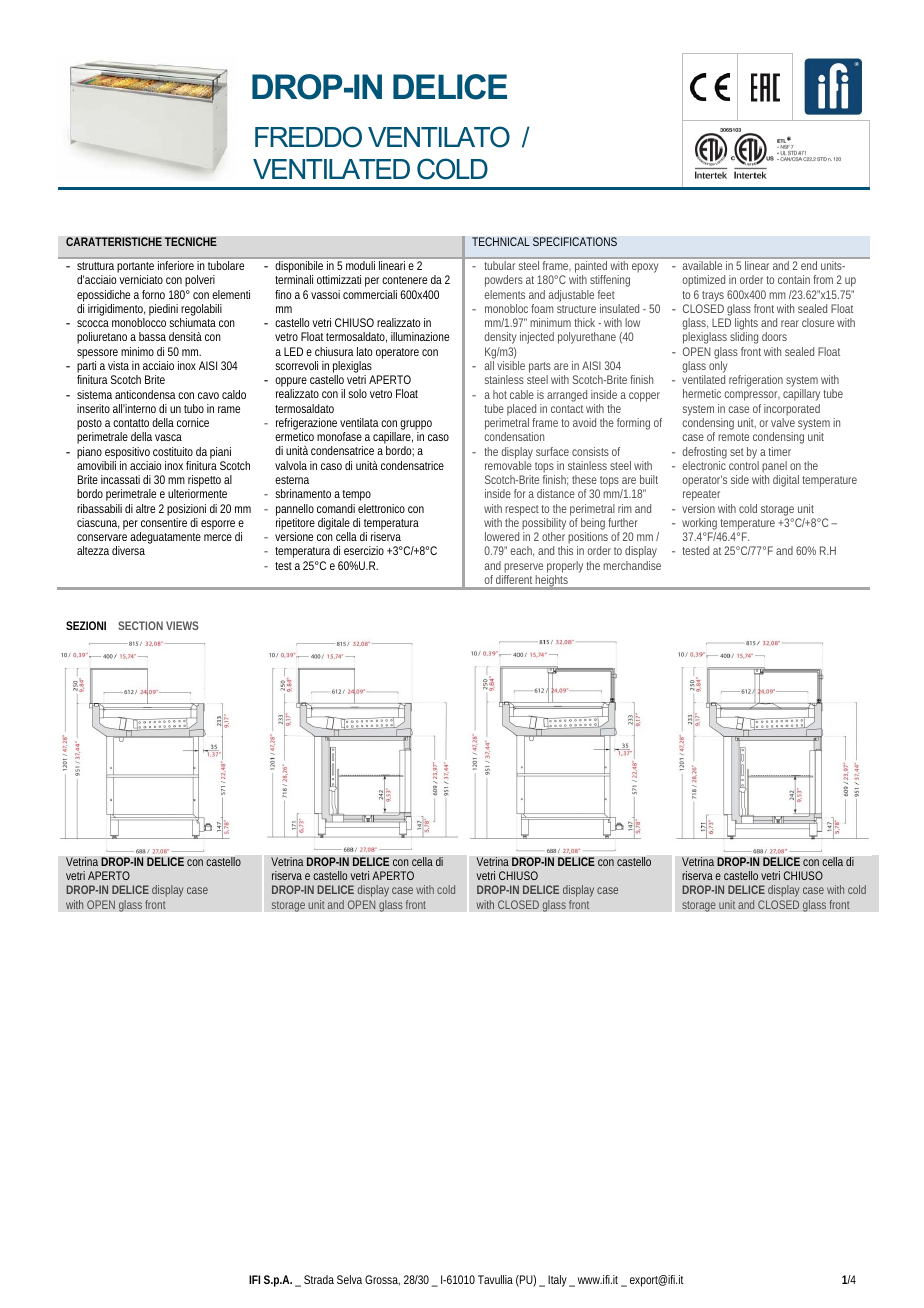 The height and width of the screenshot is (1308, 924). I want to click on preserve, so click(523, 568).
